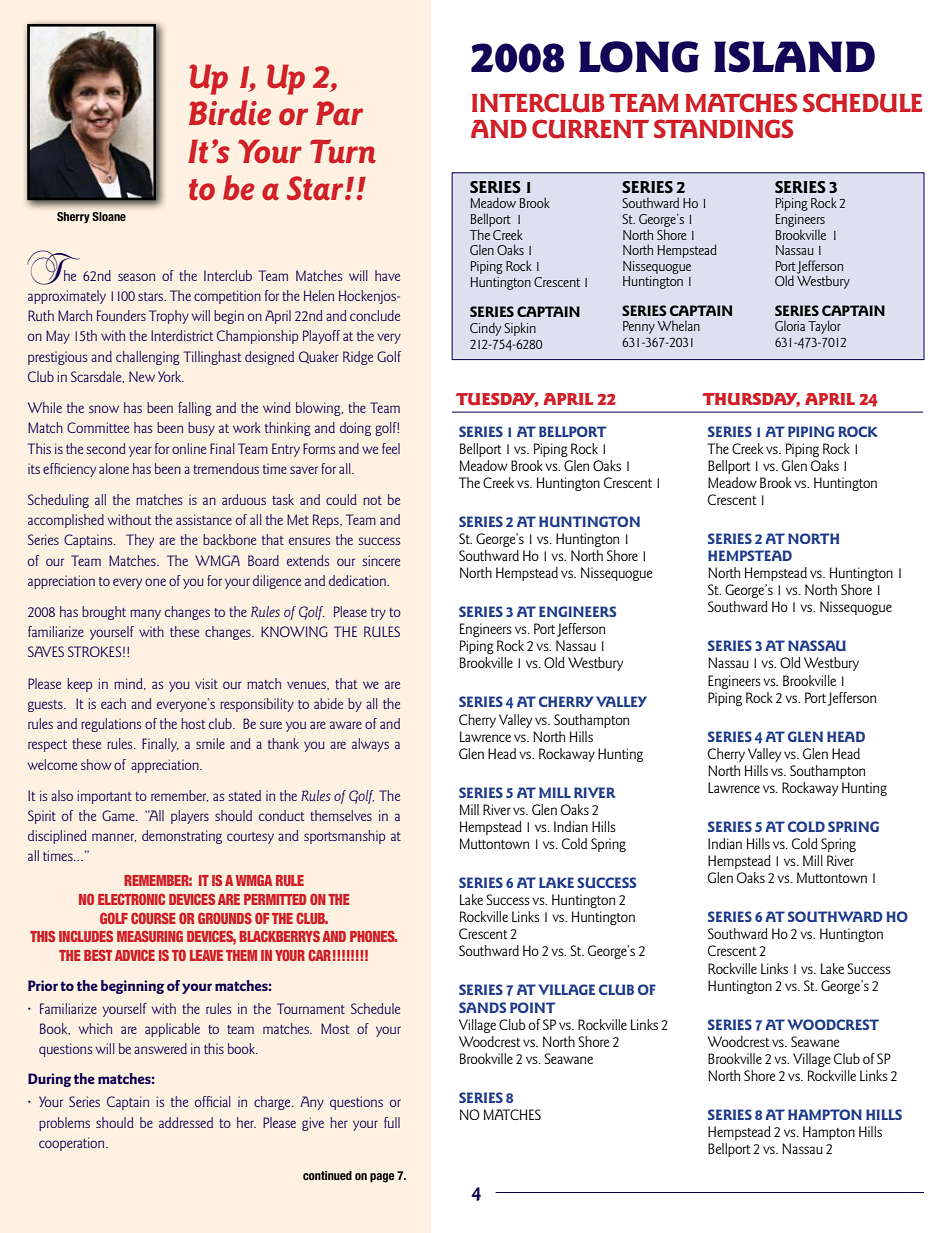  Describe the element at coordinates (678, 326) in the screenshot. I see `Whelan` at that location.
